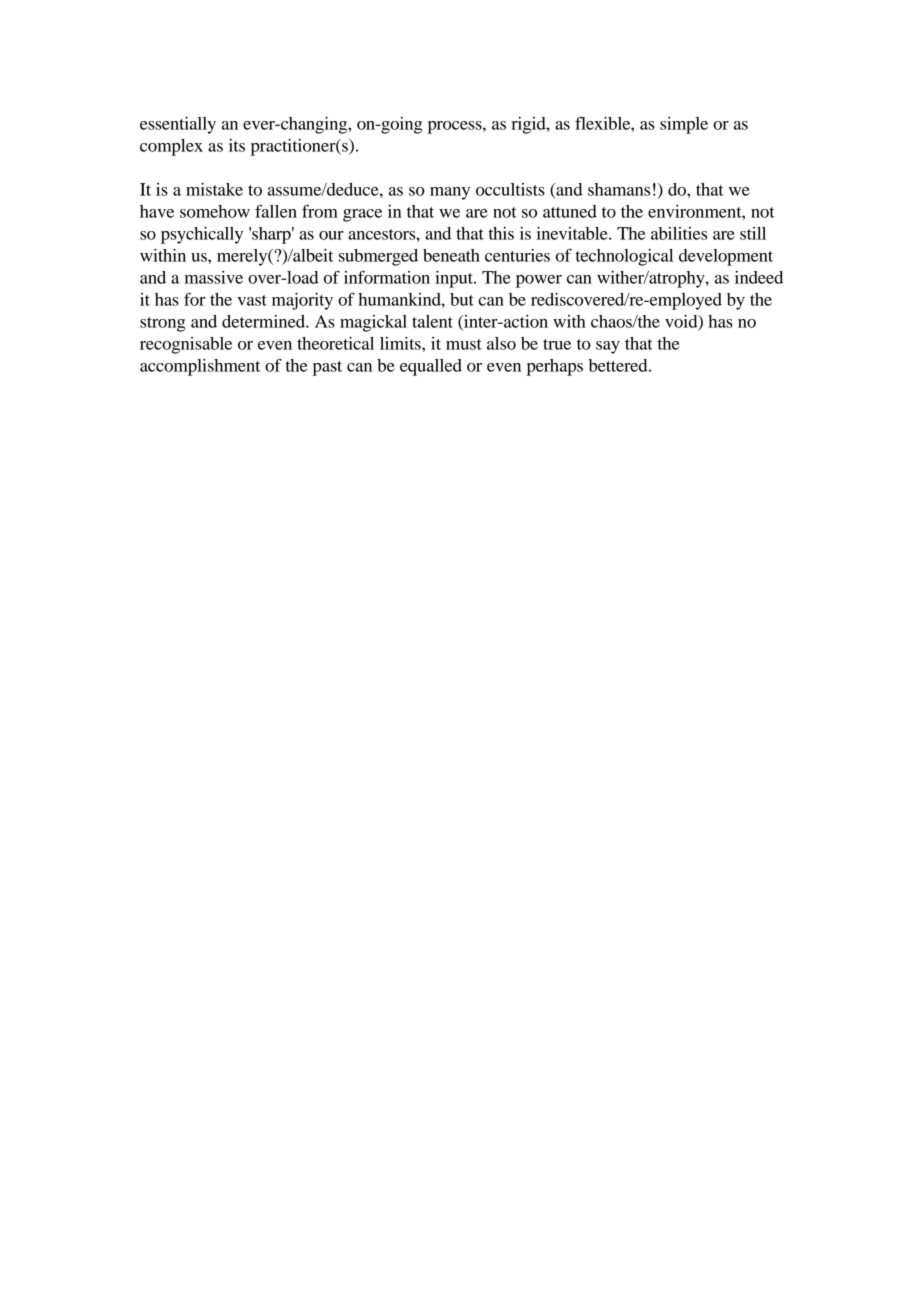 The height and width of the page is (1308, 924). Describe the element at coordinates (759, 277) in the page. I see `indeed` at that location.
